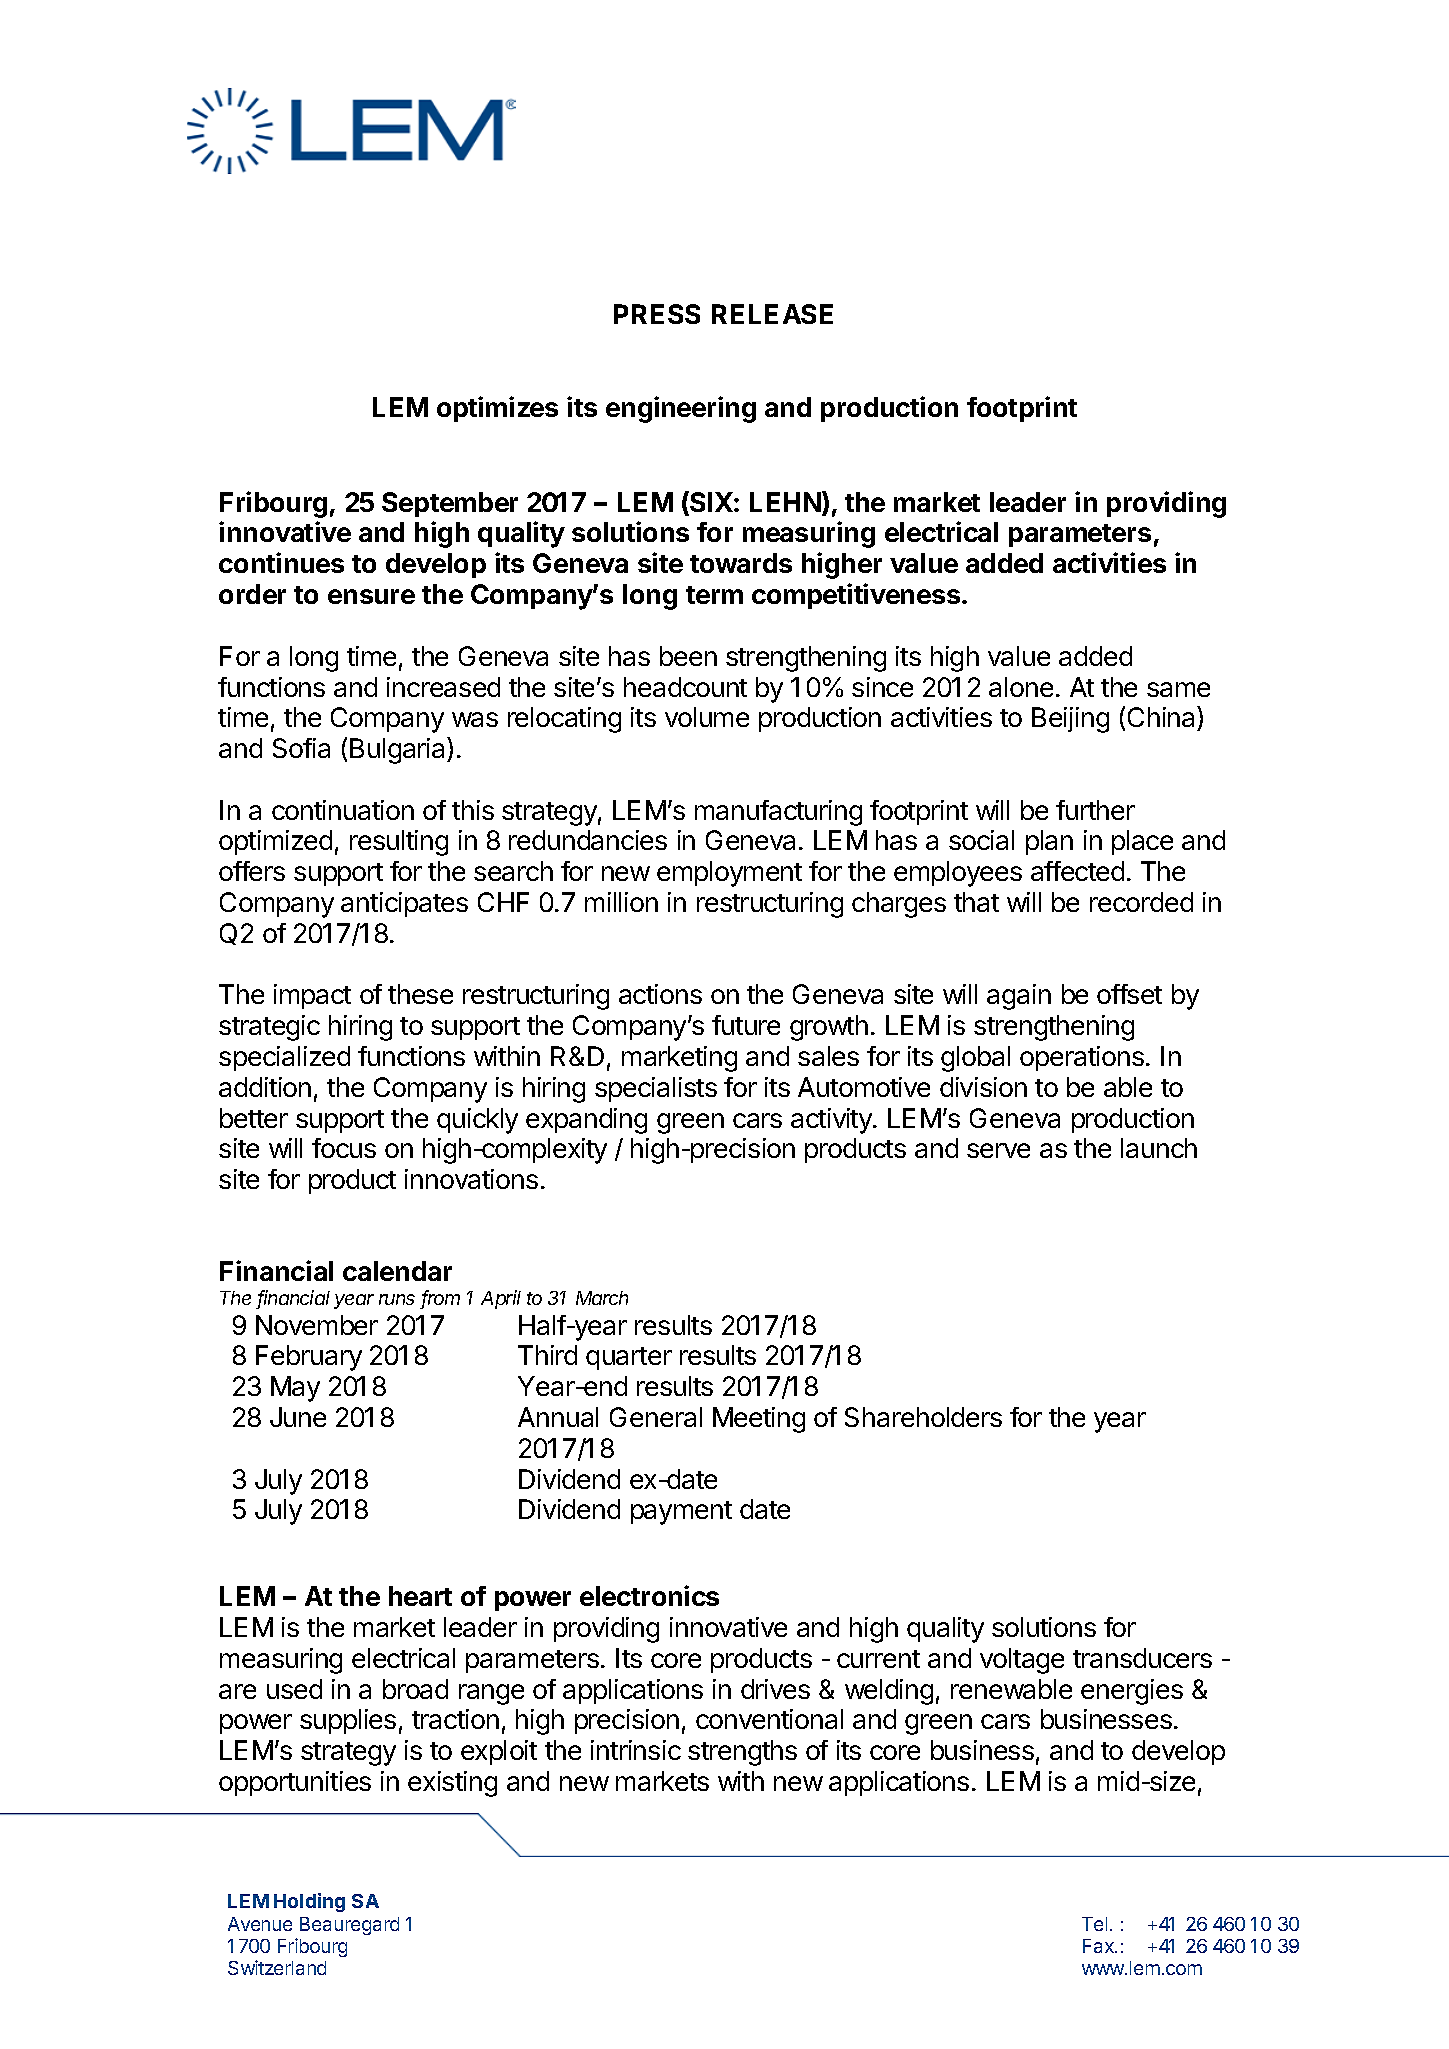 The image size is (1449, 2049). Describe the element at coordinates (309, 1902) in the image. I see `Holding` at that location.
